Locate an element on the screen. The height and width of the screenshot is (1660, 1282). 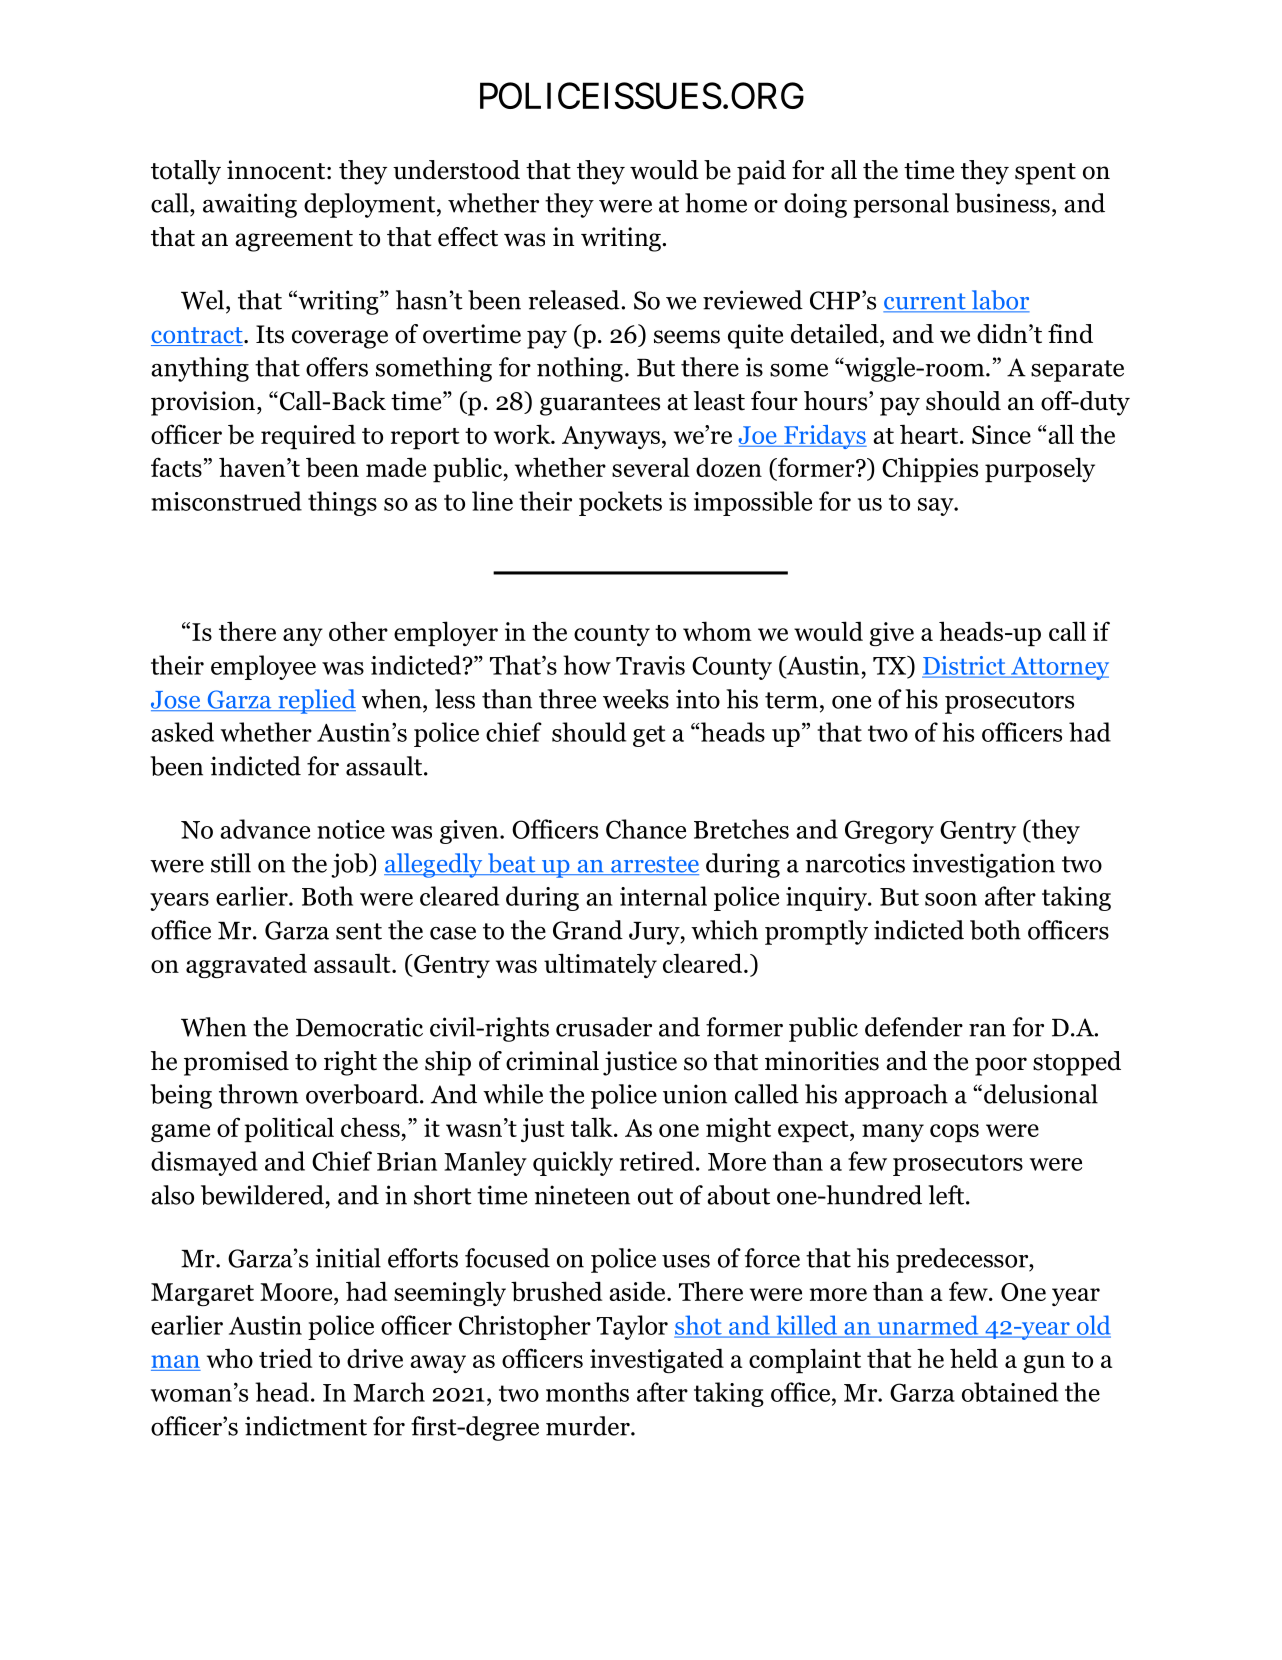
advance is located at coordinates (265, 829).
